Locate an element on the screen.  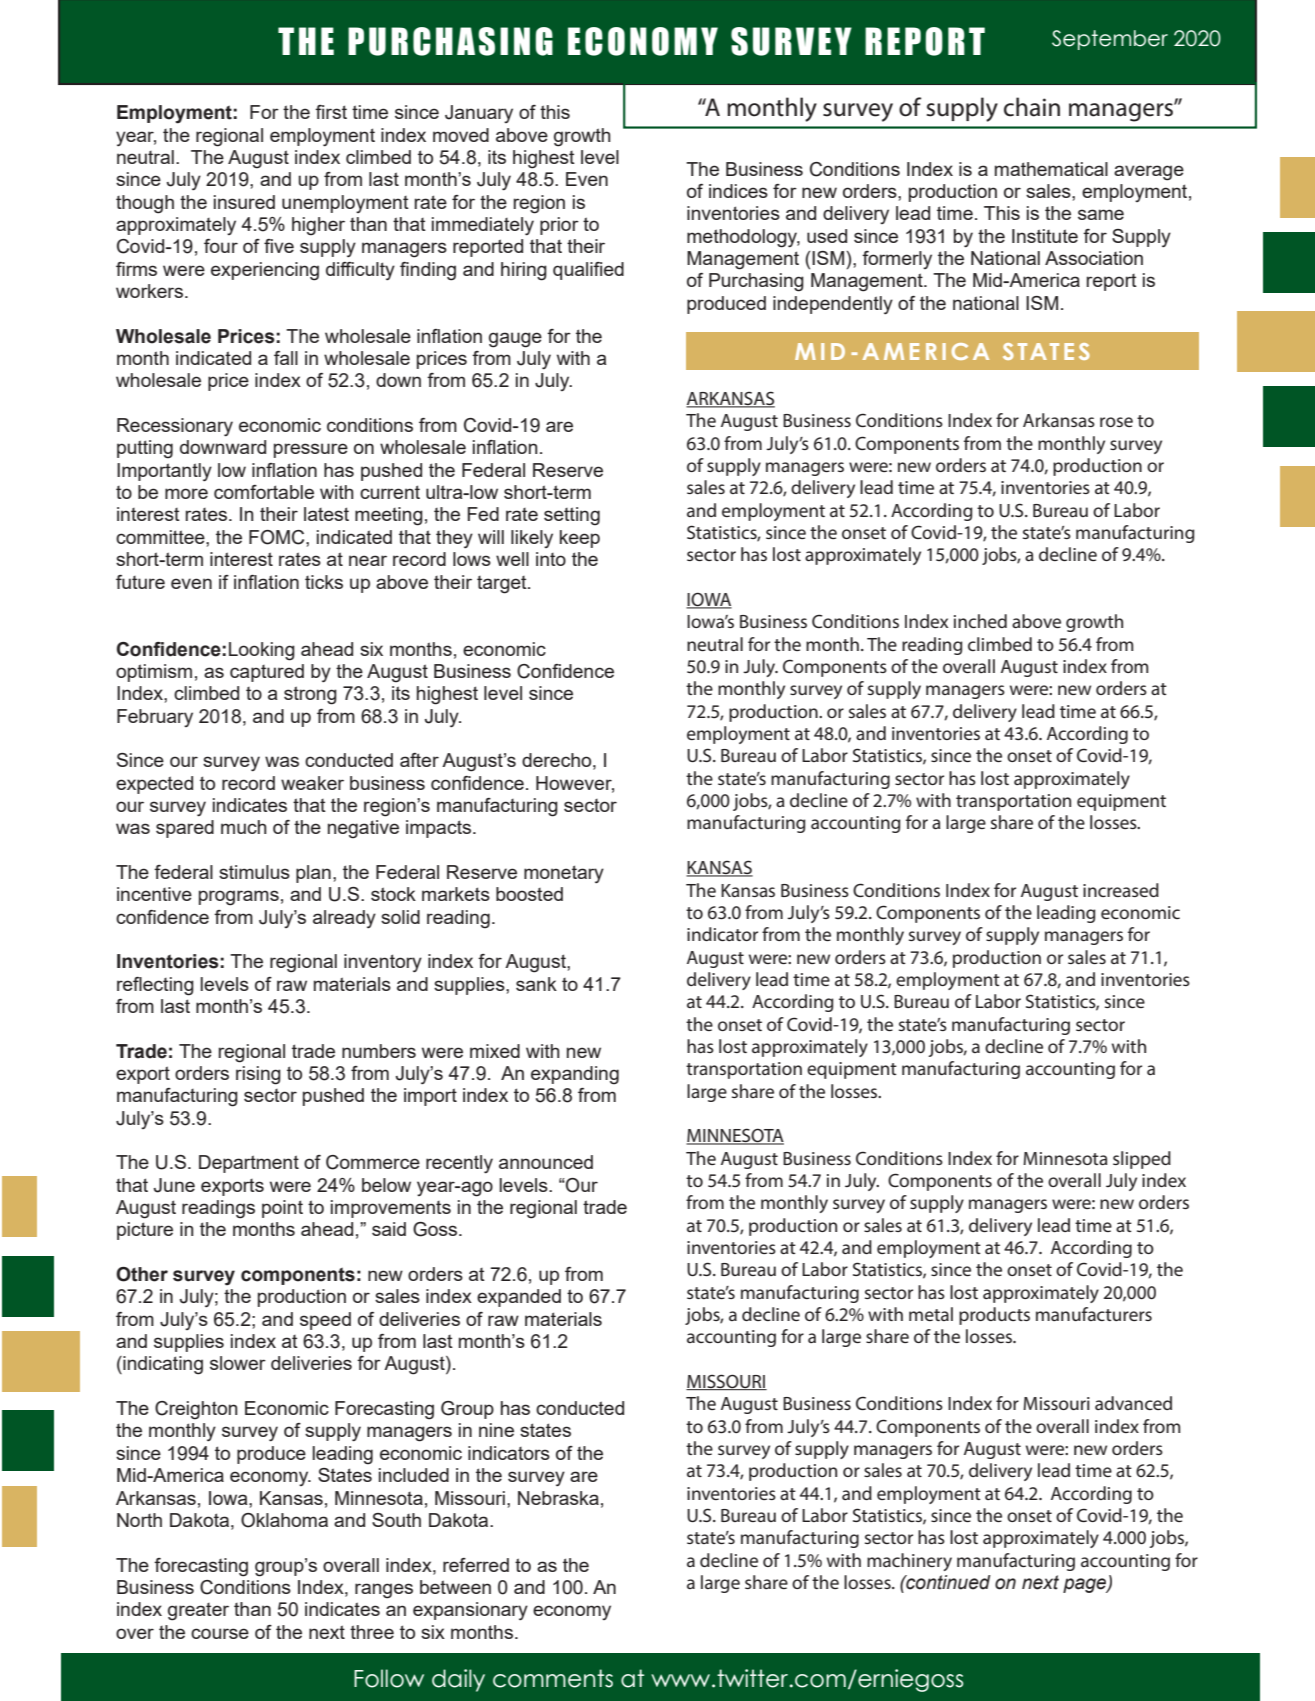
course is located at coordinates (220, 1633).
